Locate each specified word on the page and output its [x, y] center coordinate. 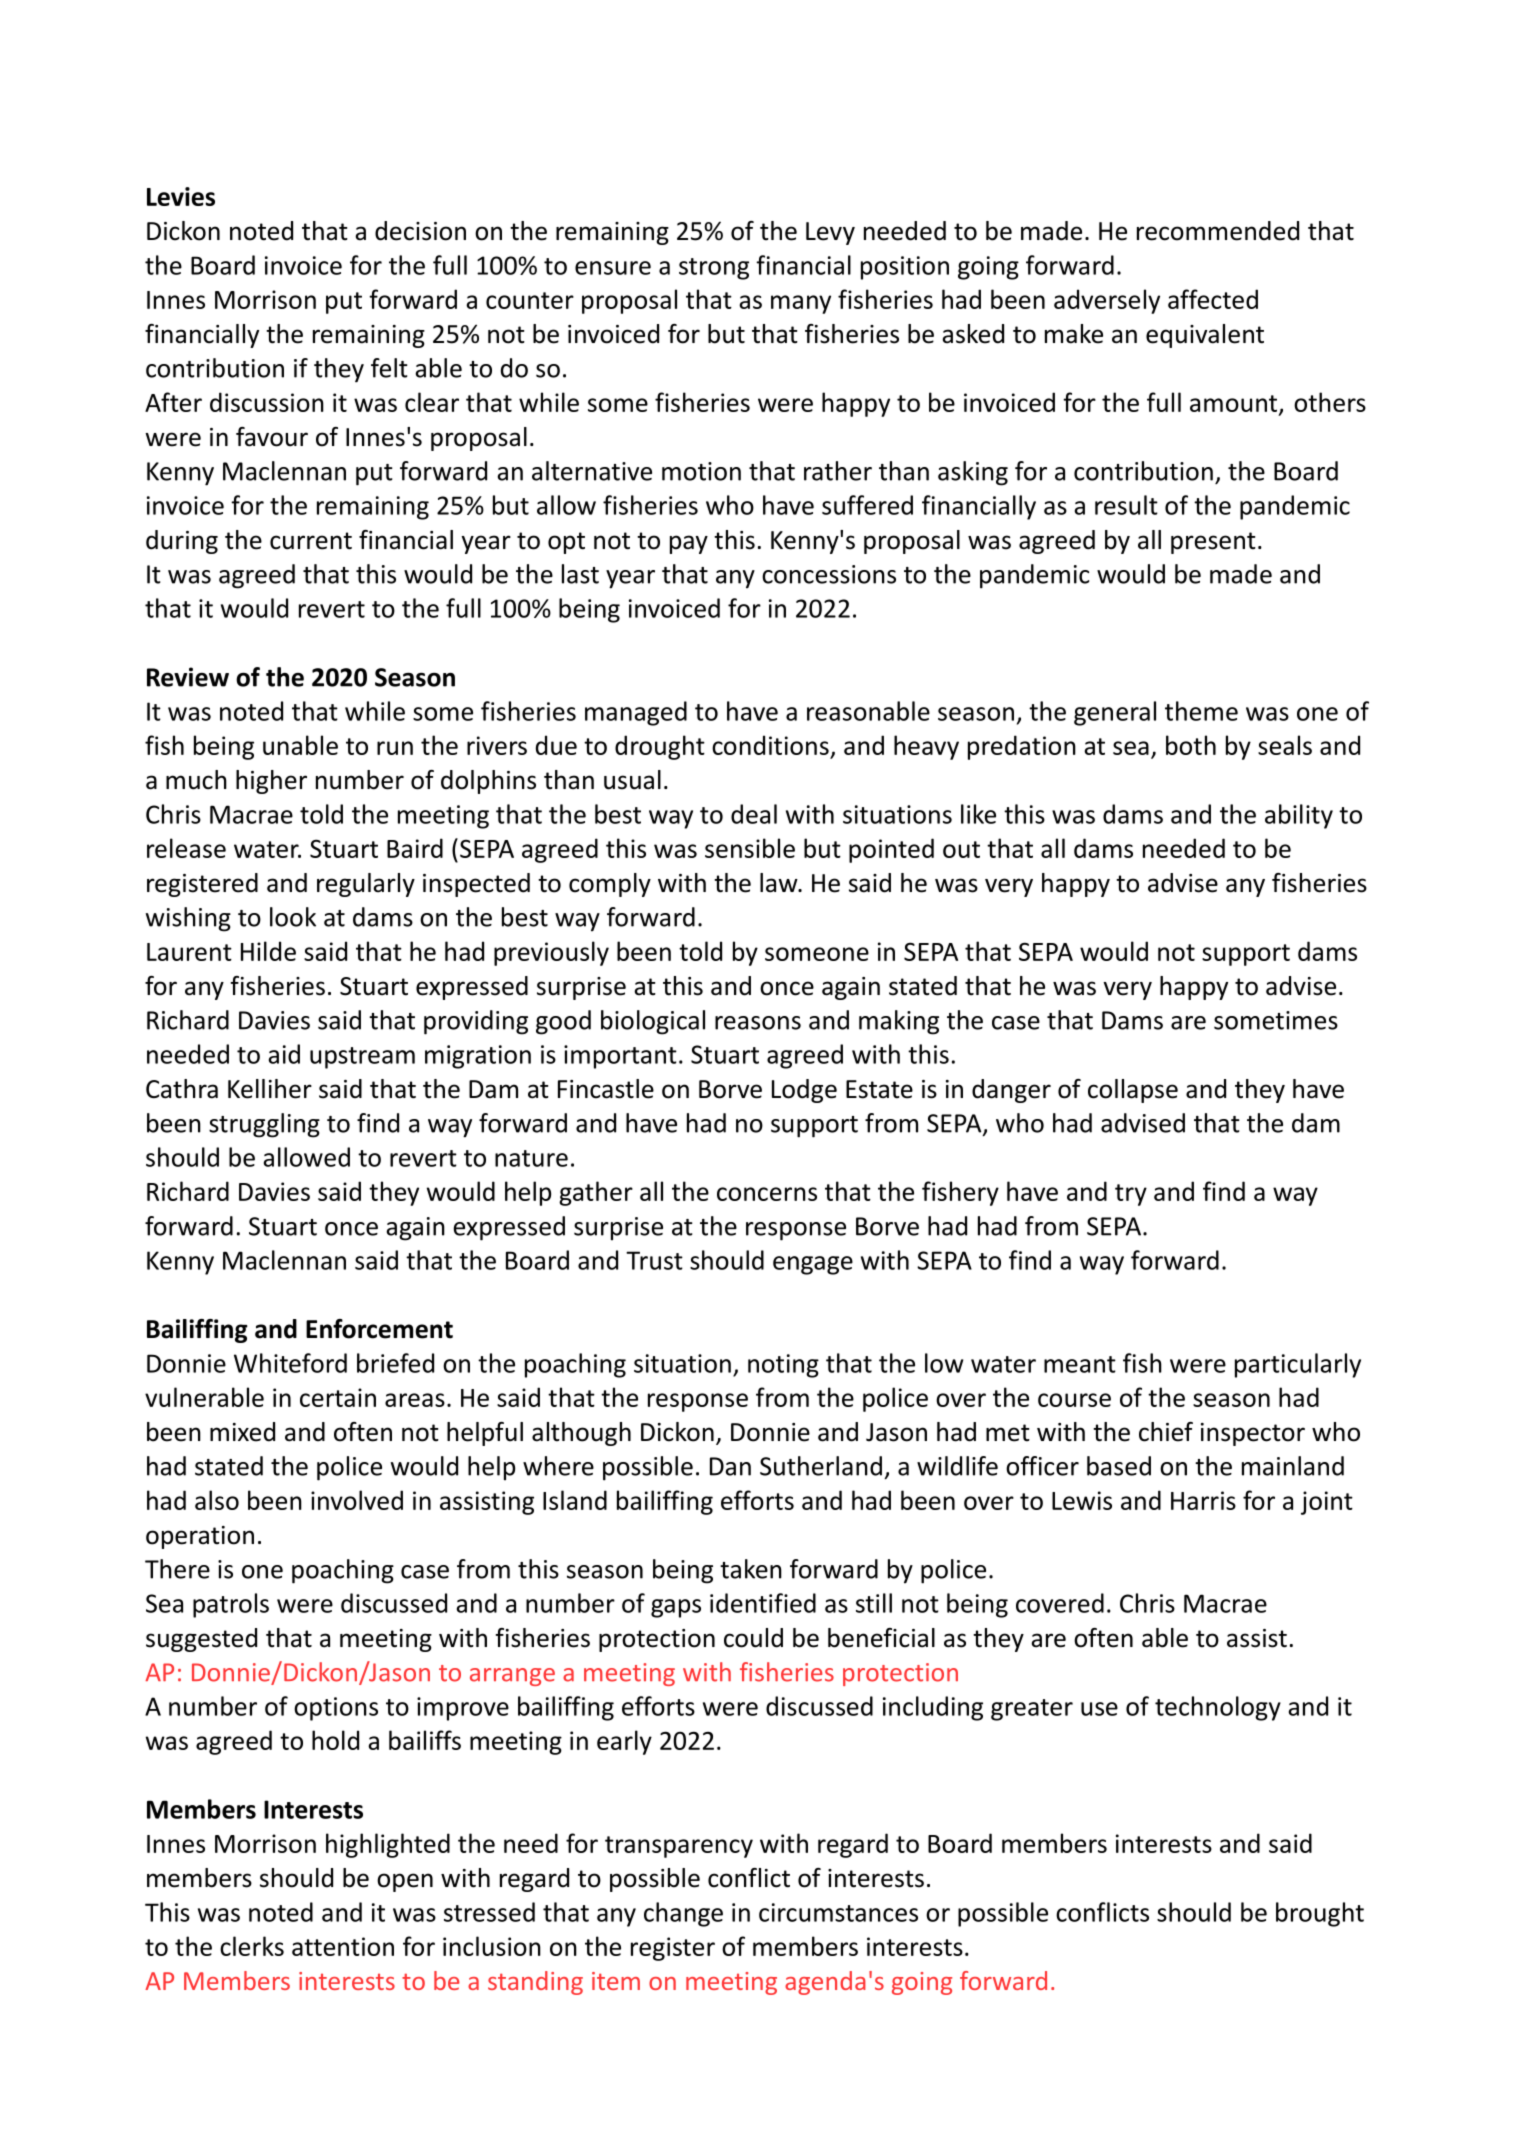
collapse [1133, 1091]
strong [714, 269]
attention [343, 1946]
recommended [1218, 231]
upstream [362, 1058]
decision [420, 231]
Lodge [804, 1091]
